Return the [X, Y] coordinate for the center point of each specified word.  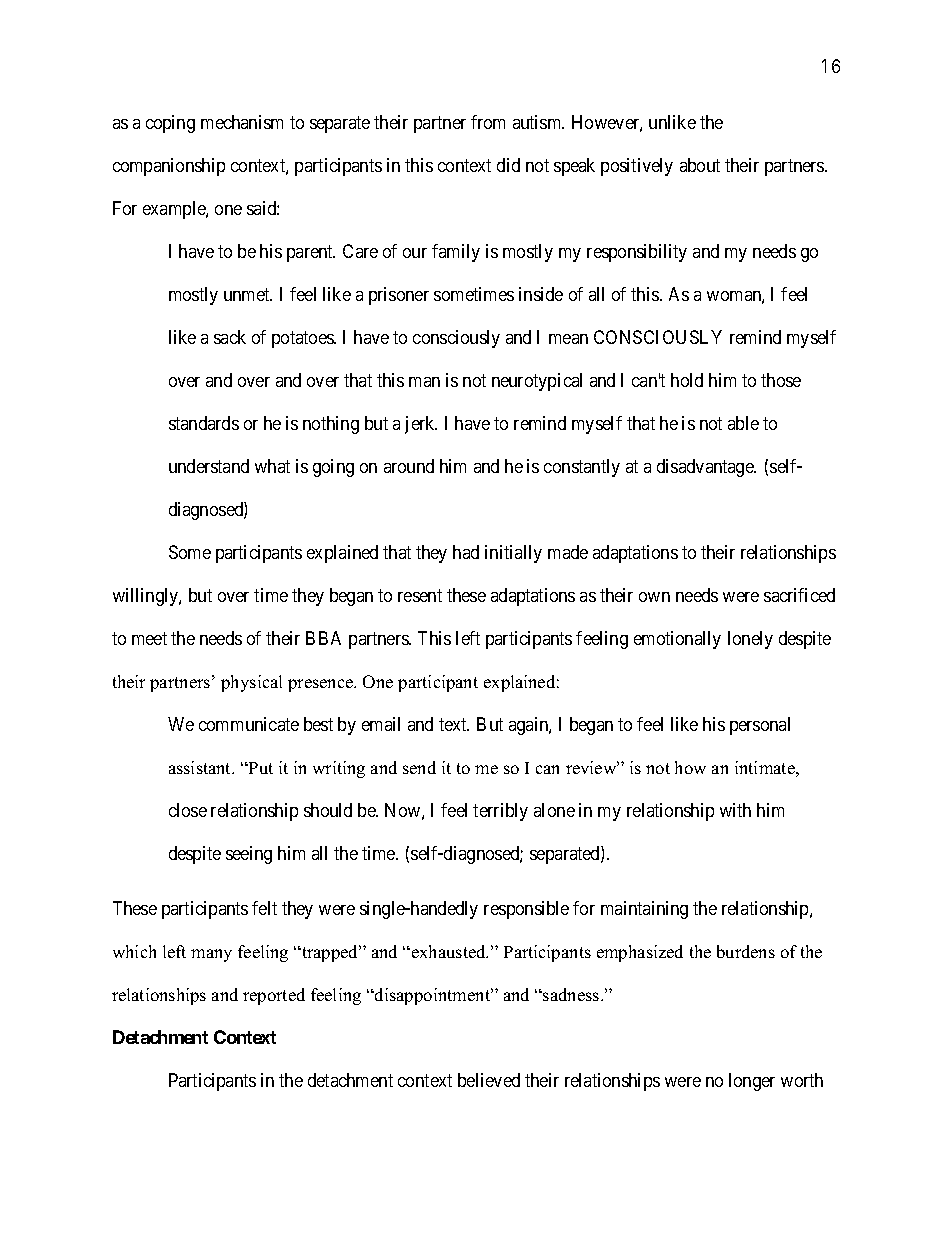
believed [489, 1080]
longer [752, 1082]
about [700, 165]
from [488, 122]
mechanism [242, 122]
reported [274, 996]
